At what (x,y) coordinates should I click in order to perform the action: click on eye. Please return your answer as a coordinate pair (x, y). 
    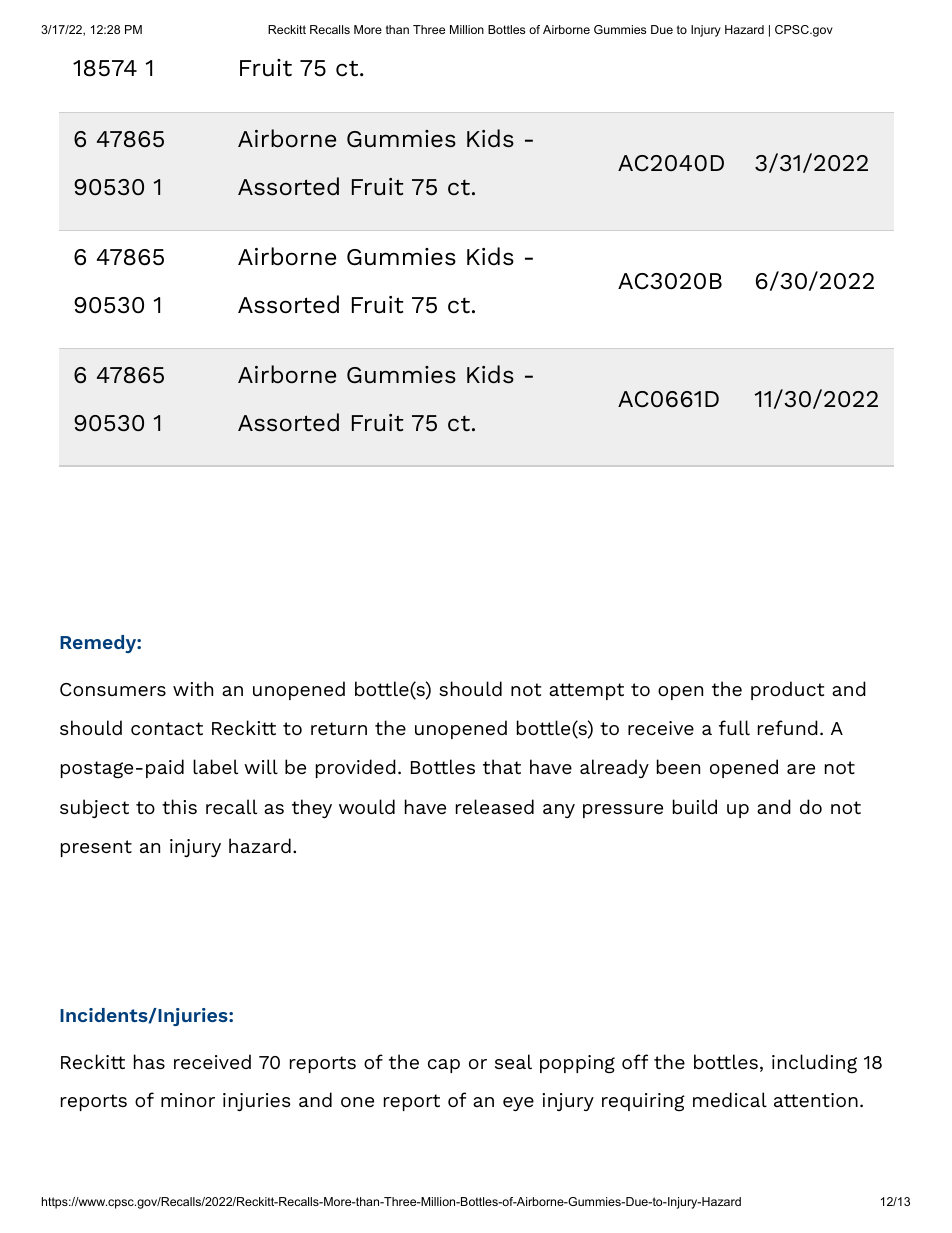
    Looking at the image, I should click on (518, 1104).
